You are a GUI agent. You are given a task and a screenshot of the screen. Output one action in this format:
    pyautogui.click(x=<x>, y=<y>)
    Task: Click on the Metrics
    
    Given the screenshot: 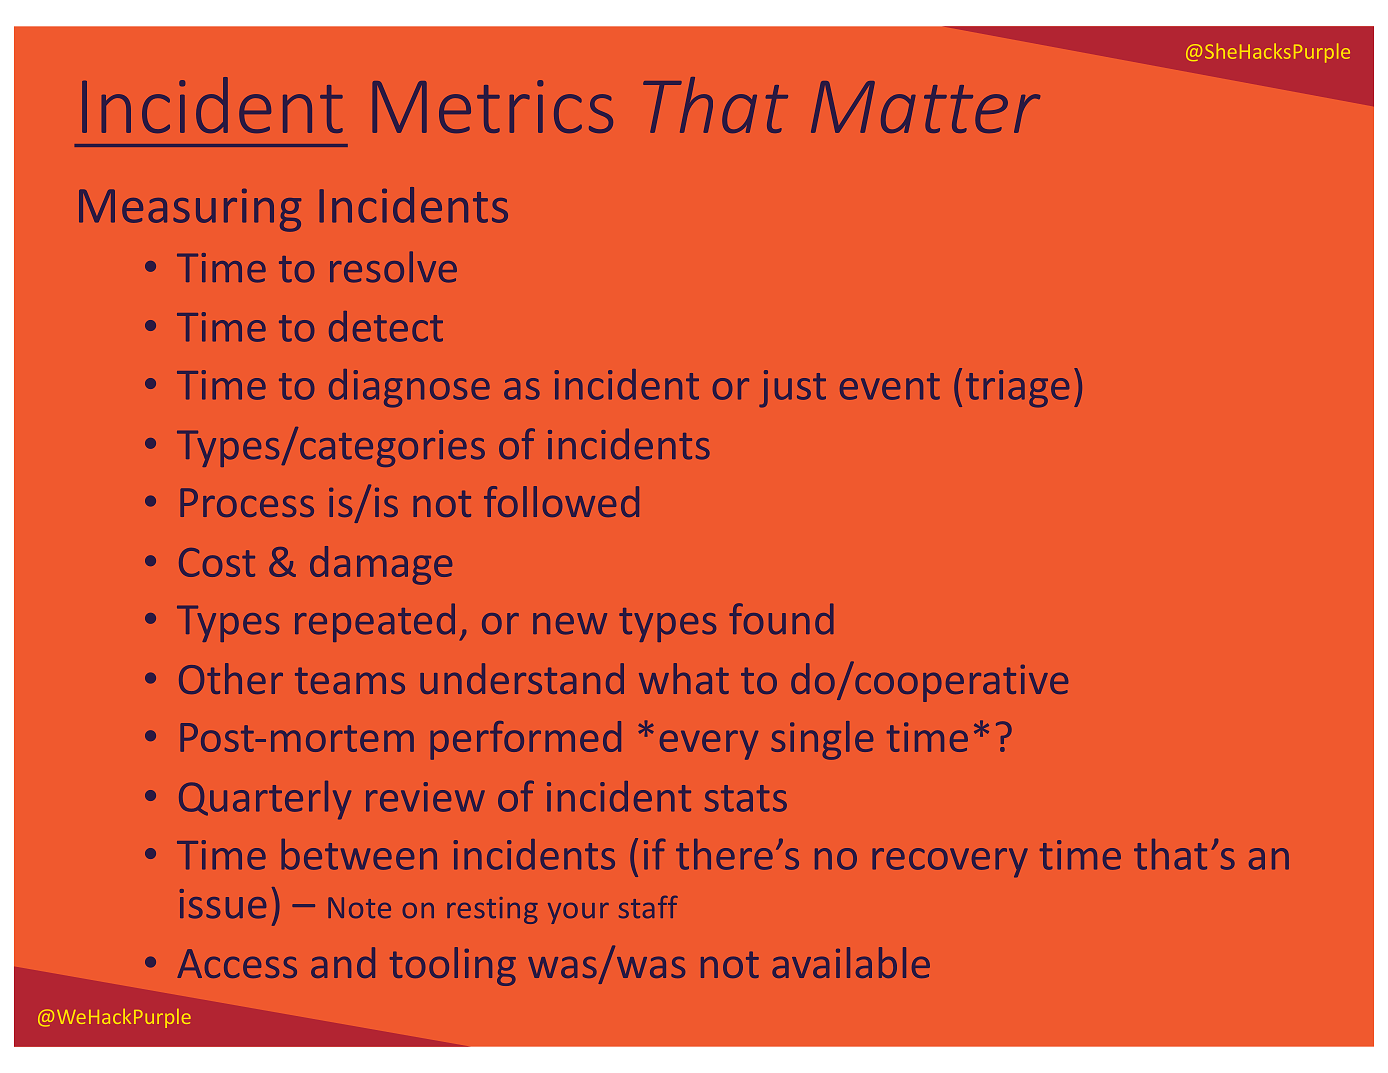 What is the action you would take?
    pyautogui.click(x=492, y=106)
